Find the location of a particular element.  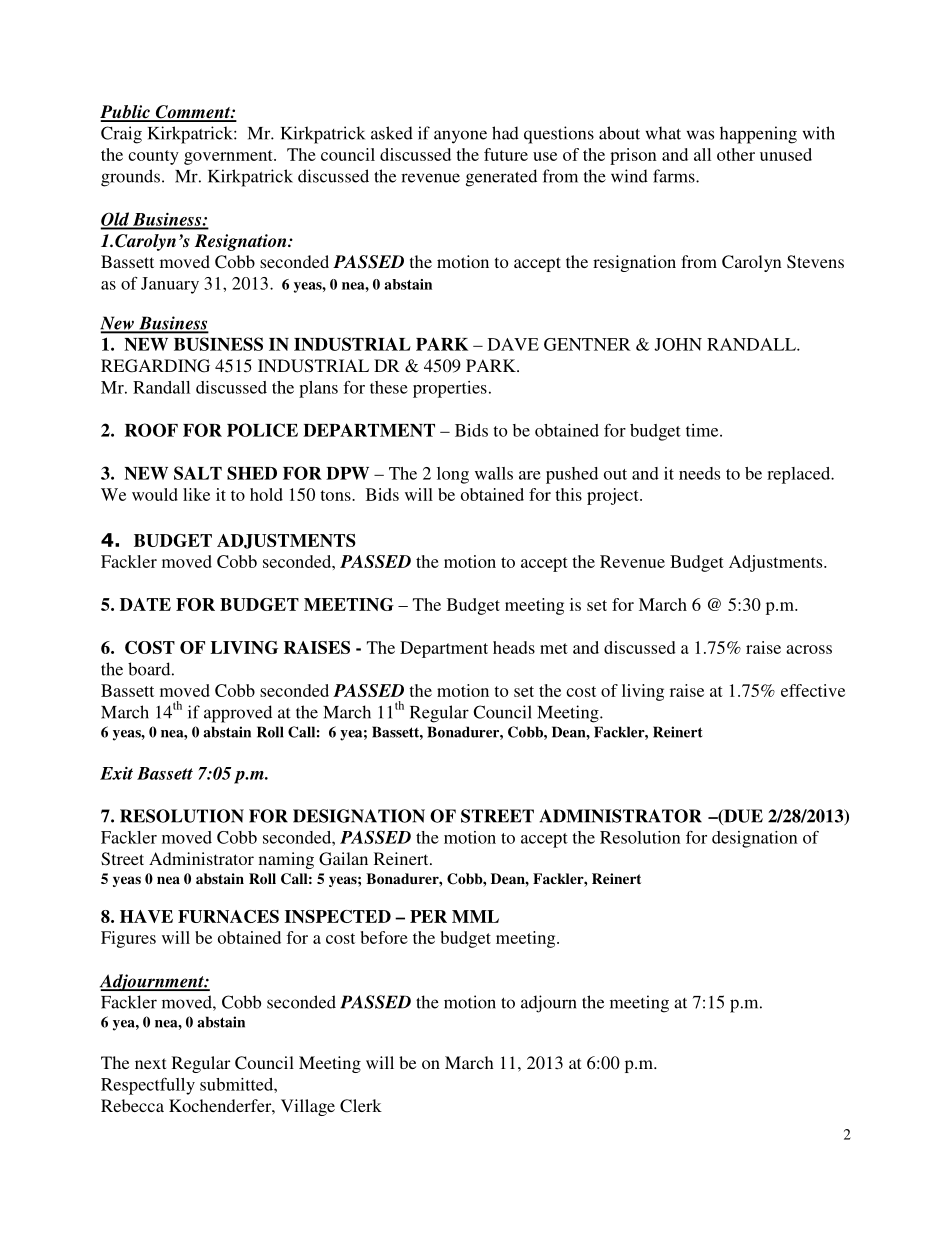

properties is located at coordinates (450, 389).
